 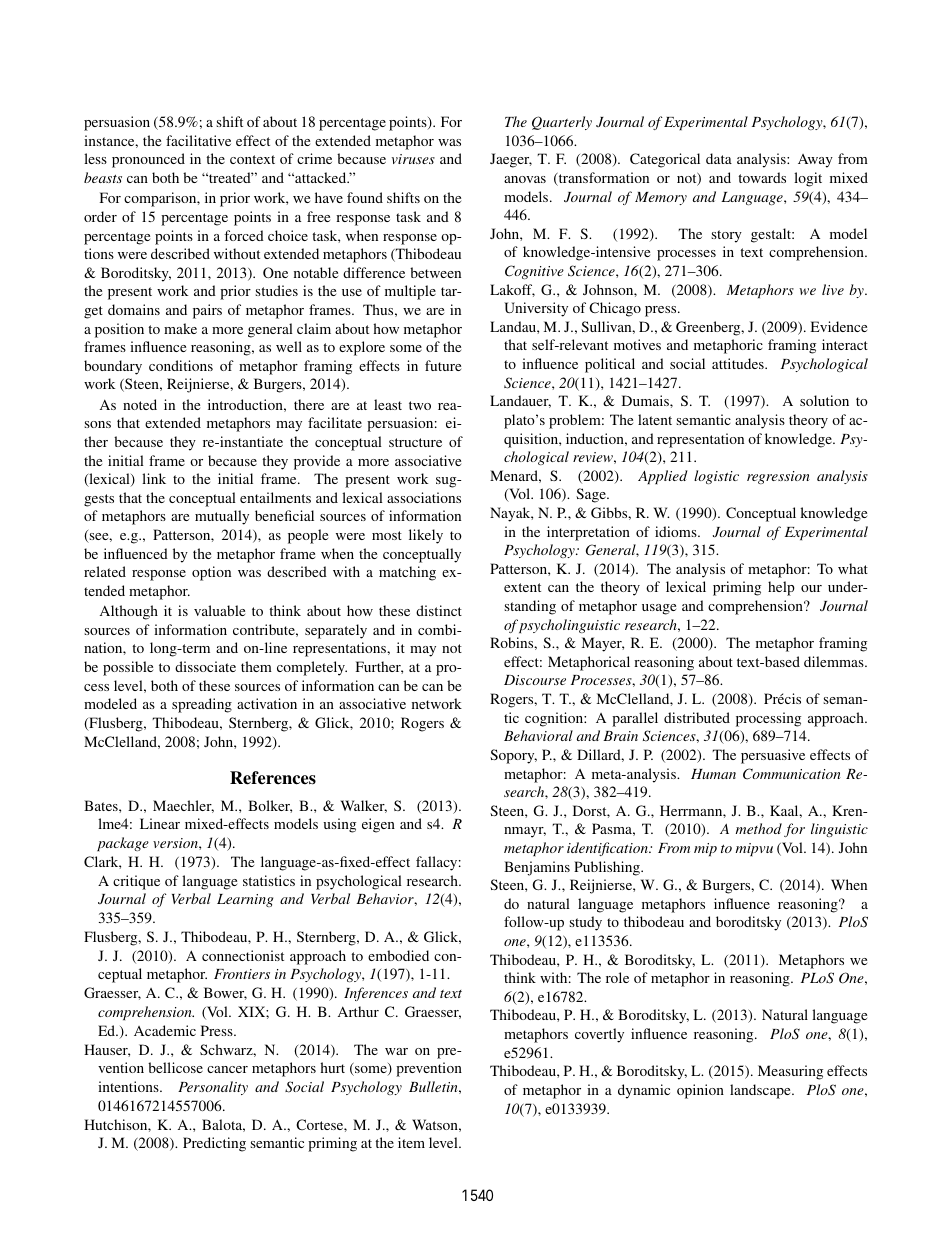 What do you see at coordinates (411, 1142) in the document?
I see `item` at bounding box center [411, 1142].
